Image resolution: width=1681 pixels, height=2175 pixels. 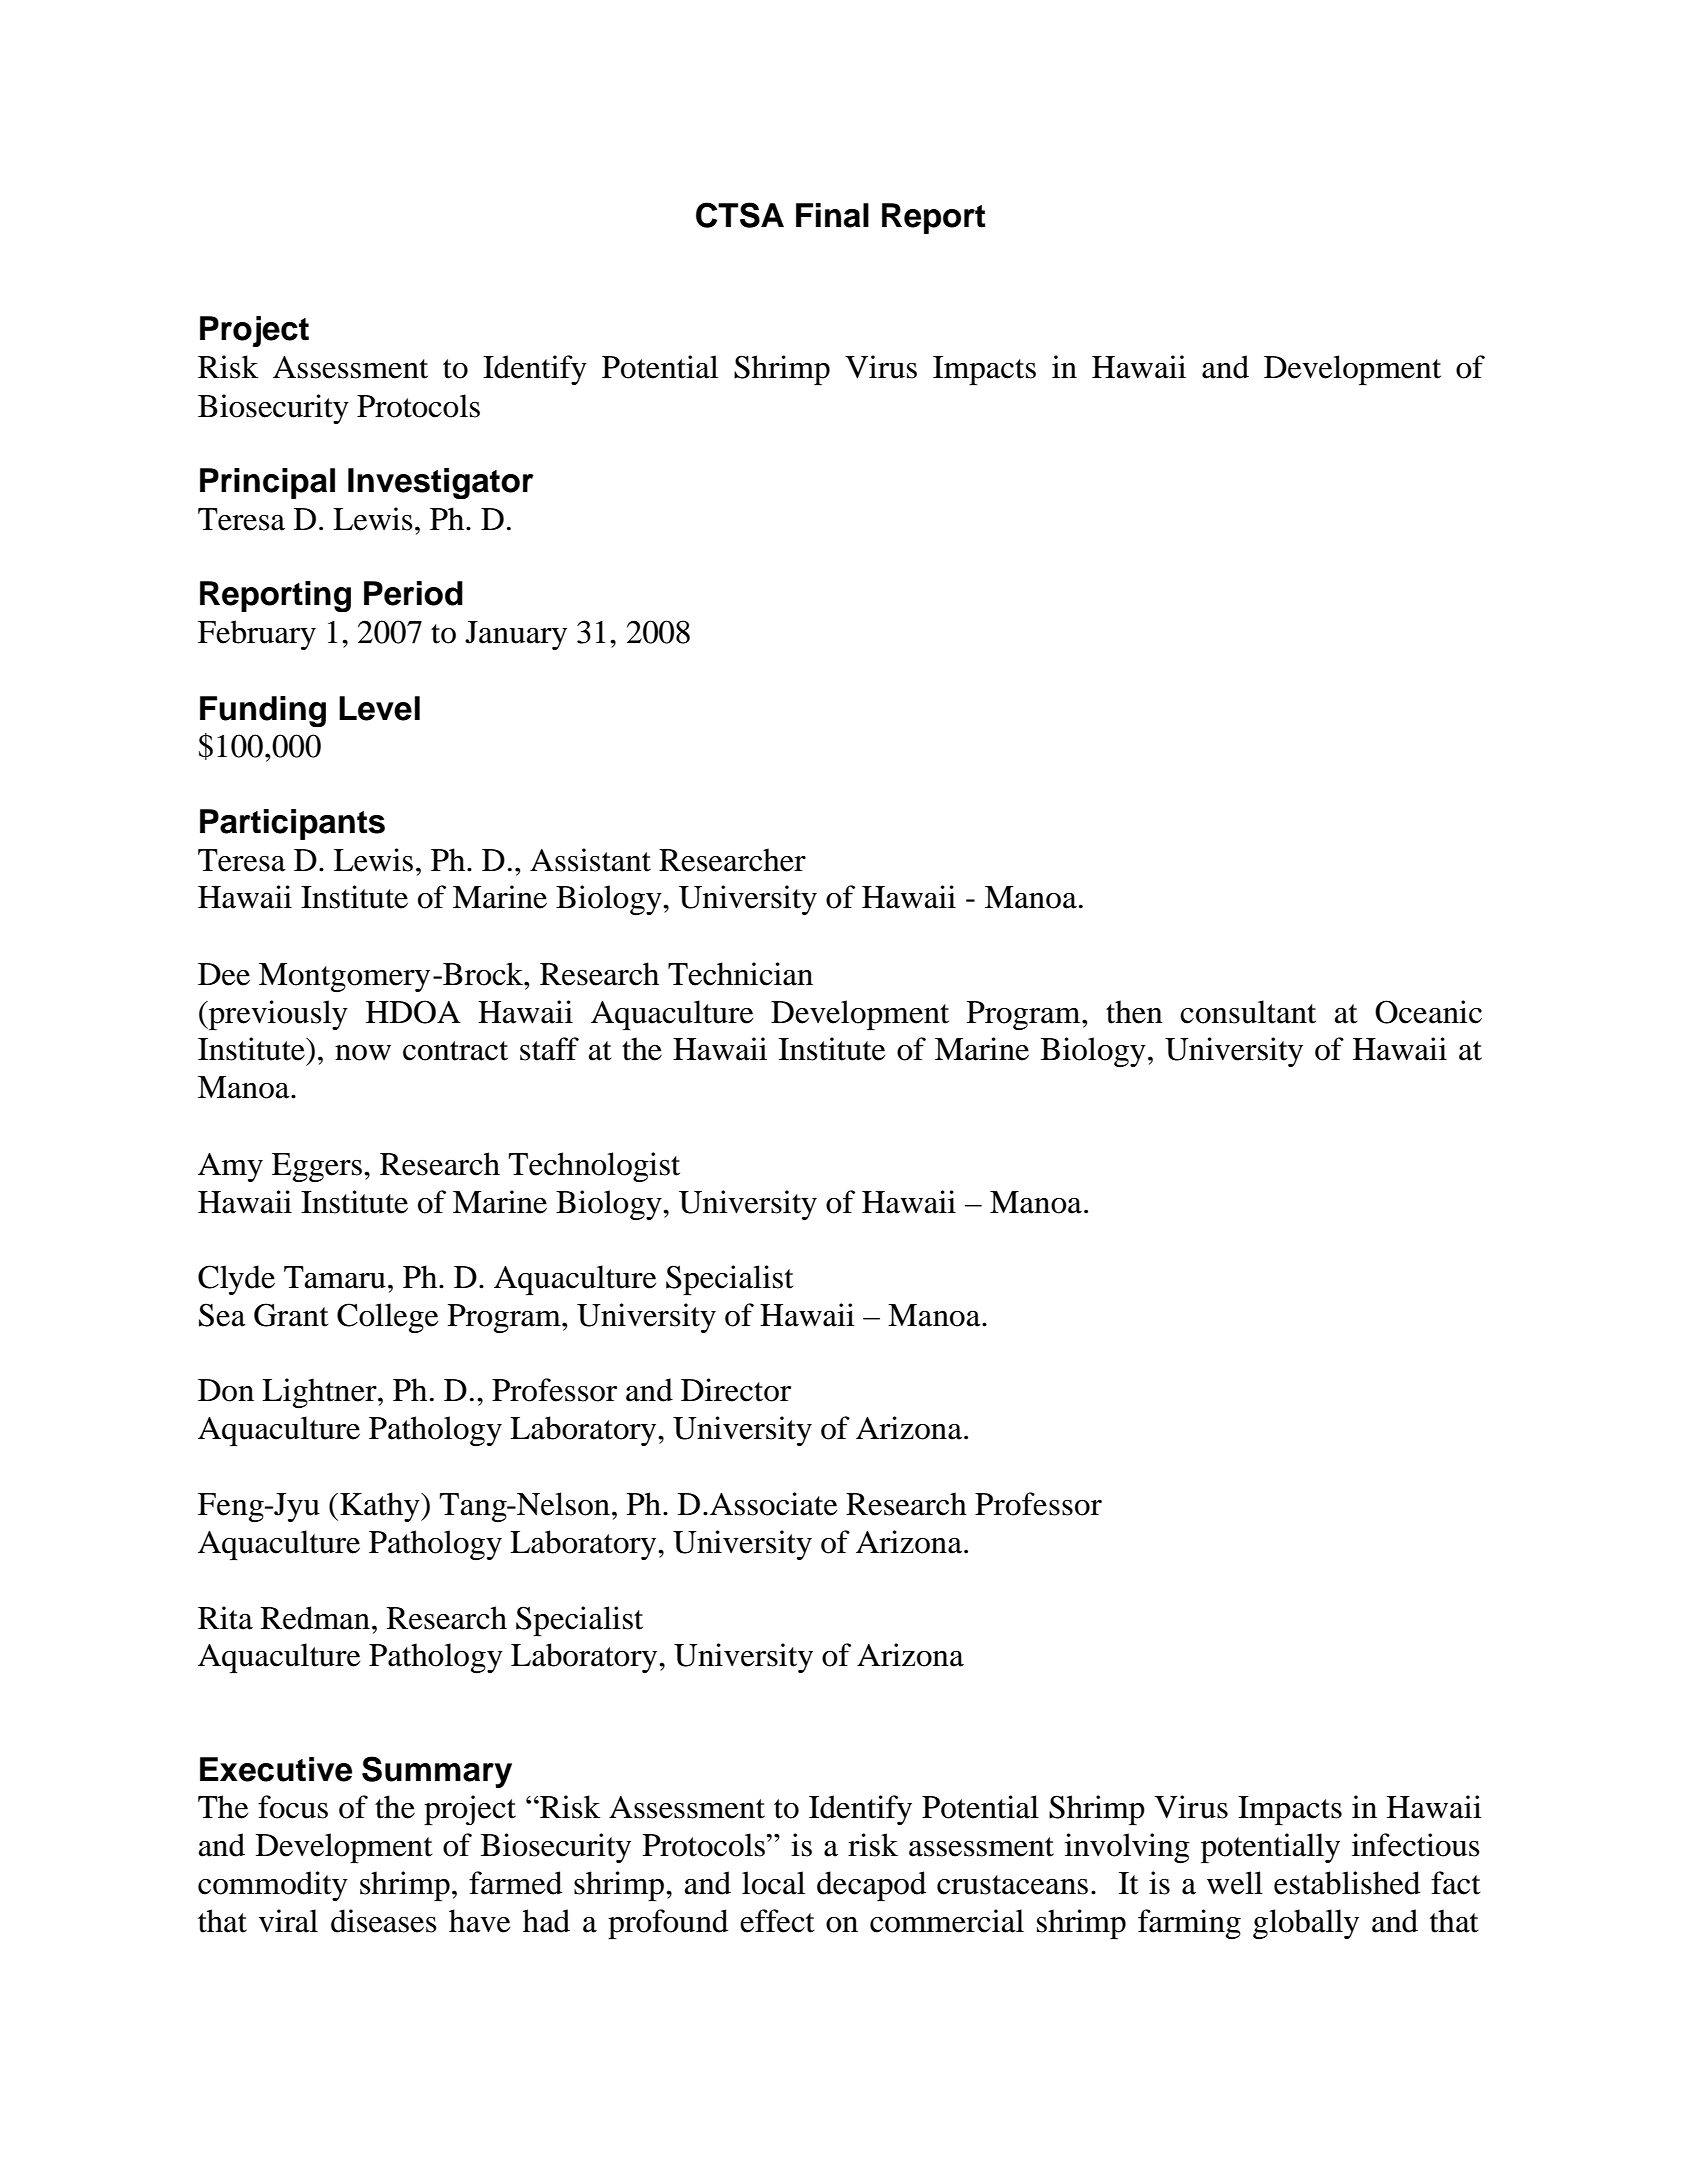 What do you see at coordinates (832, 215) in the screenshot?
I see `Final` at bounding box center [832, 215].
